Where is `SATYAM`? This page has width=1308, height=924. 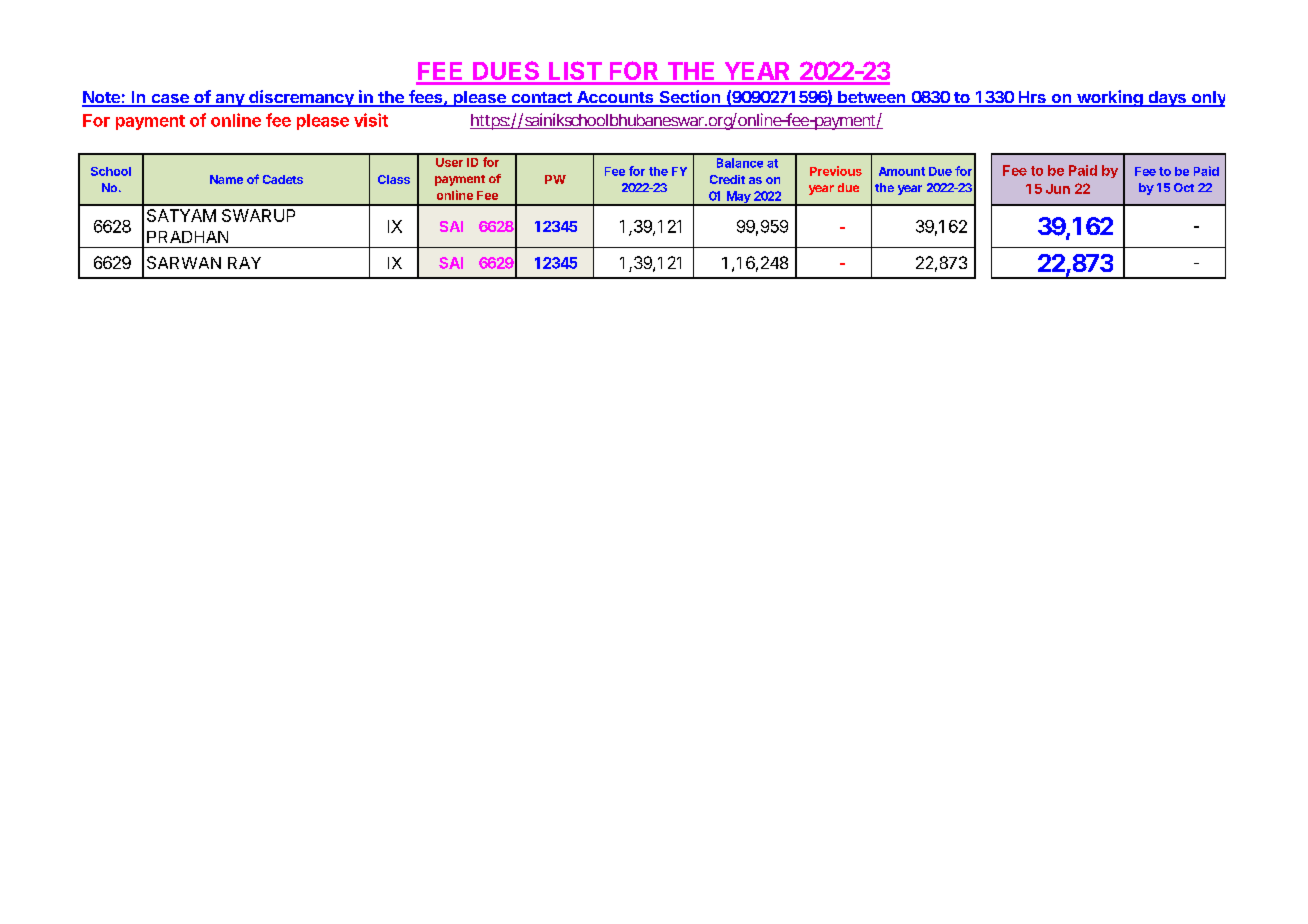
SATYAM is located at coordinates (181, 215).
